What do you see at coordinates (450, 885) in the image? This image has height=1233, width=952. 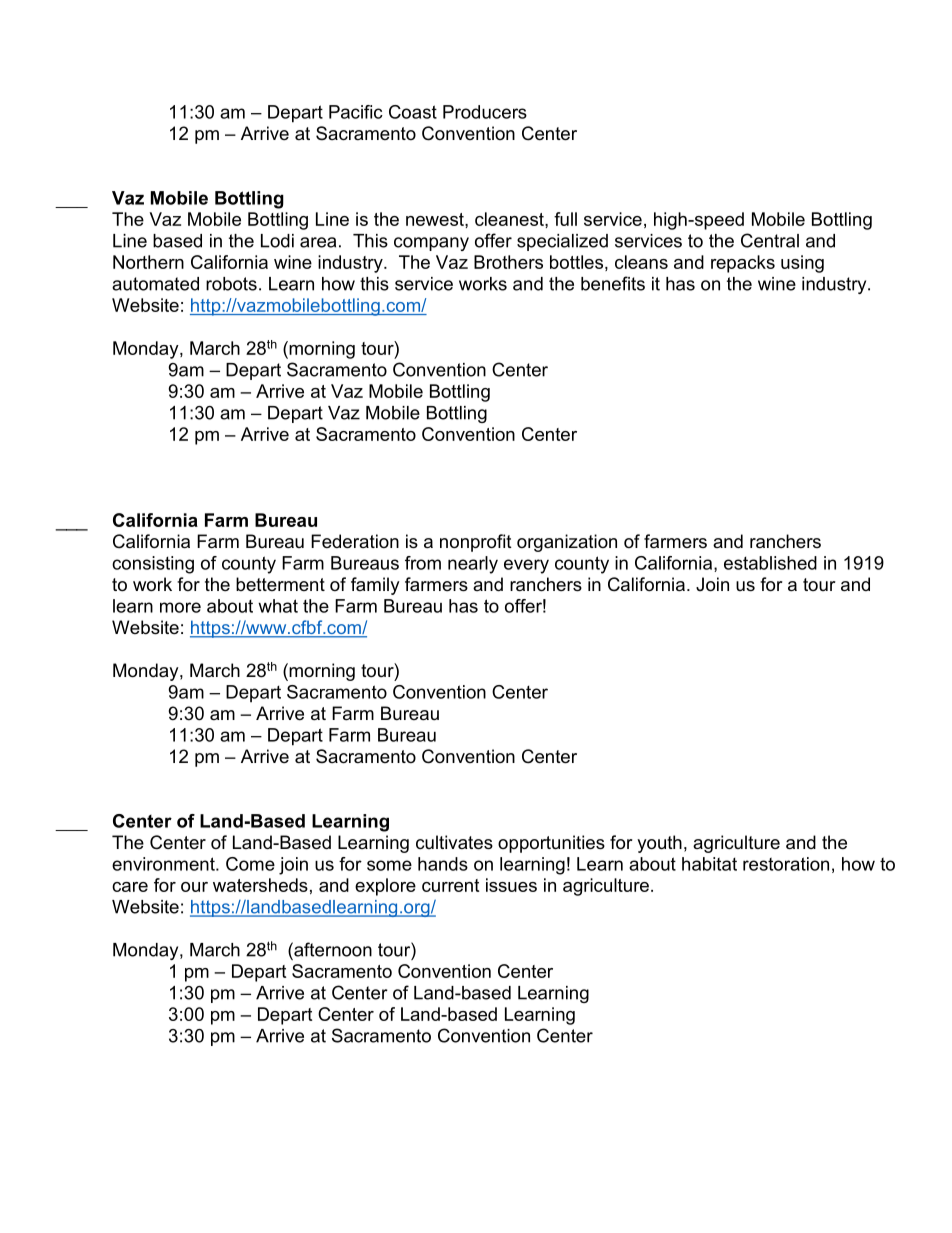 I see `current` at bounding box center [450, 885].
